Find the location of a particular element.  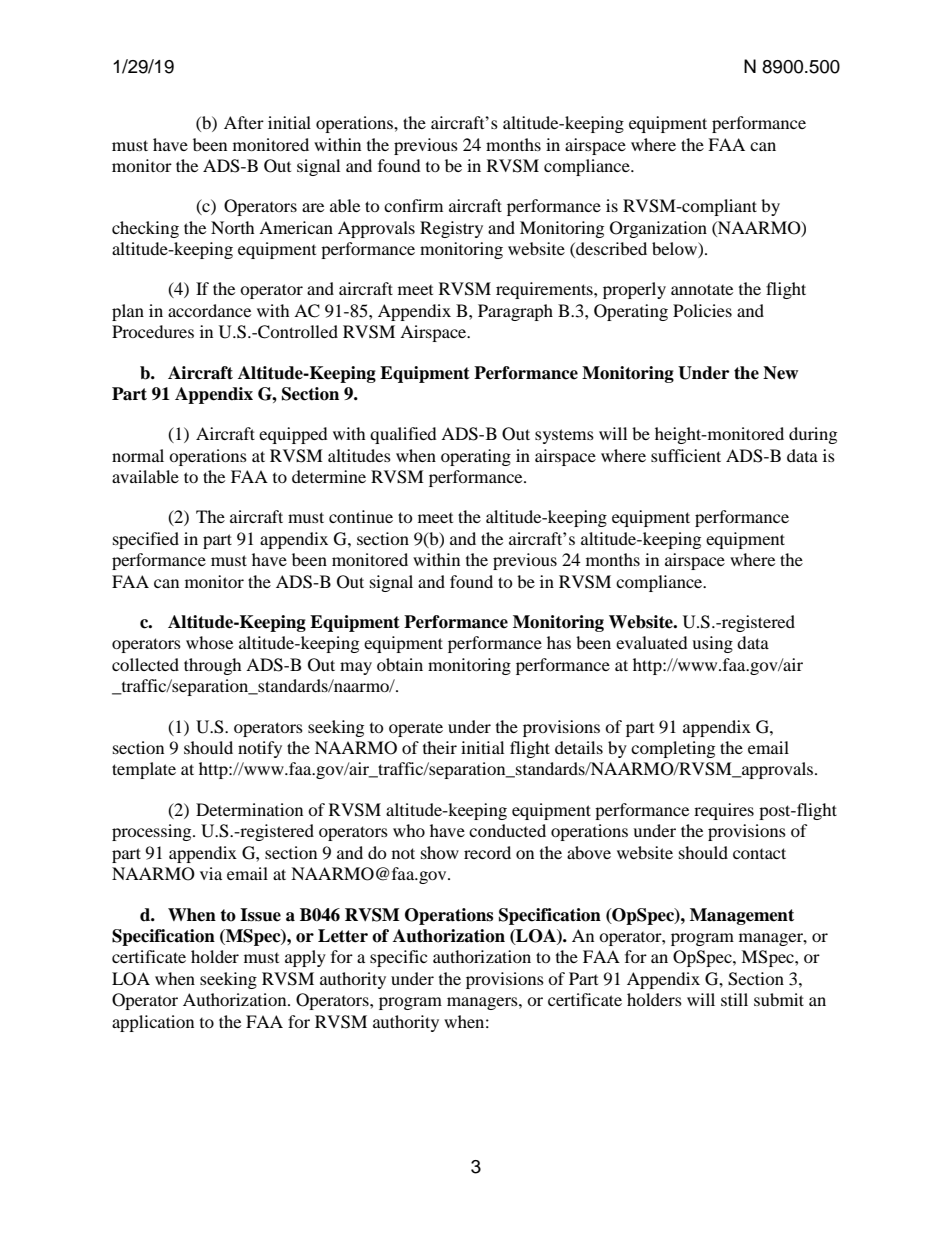

Determination is located at coordinates (249, 809).
